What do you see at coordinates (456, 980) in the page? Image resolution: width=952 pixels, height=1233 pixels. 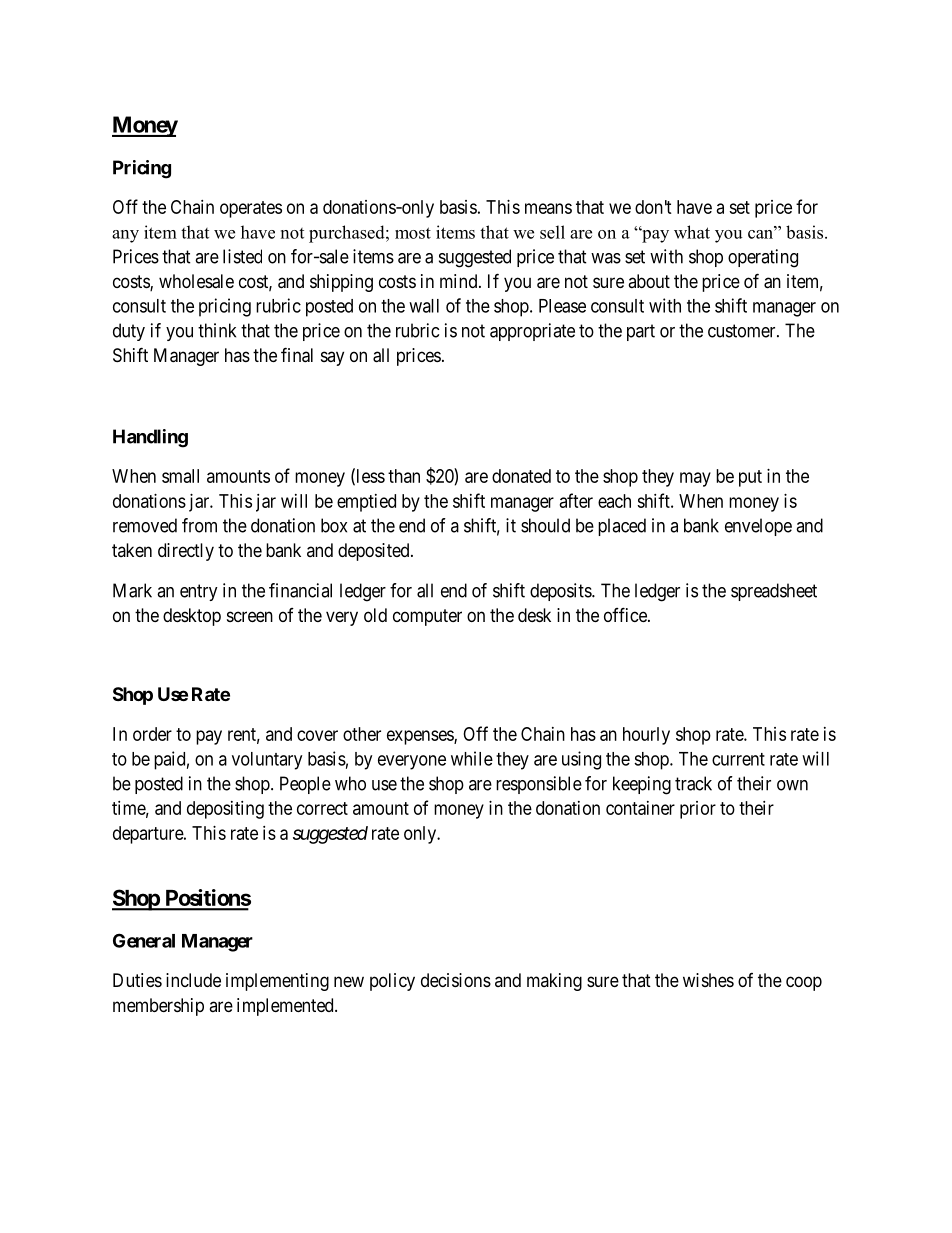 I see `decisions` at bounding box center [456, 980].
